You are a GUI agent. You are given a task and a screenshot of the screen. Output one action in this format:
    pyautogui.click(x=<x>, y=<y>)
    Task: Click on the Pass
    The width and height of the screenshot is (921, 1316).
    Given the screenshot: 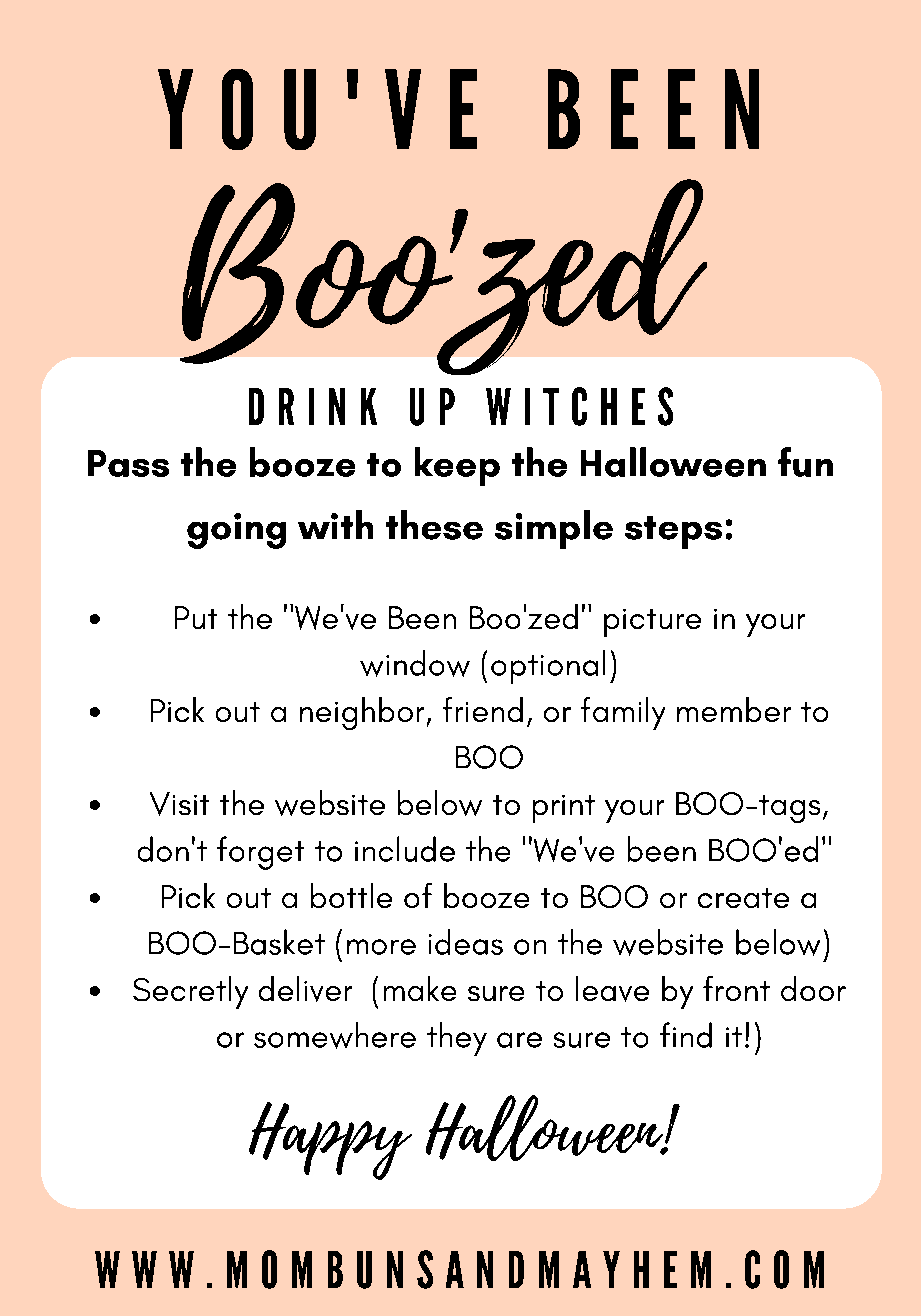 What is the action you would take?
    pyautogui.click(x=128, y=463)
